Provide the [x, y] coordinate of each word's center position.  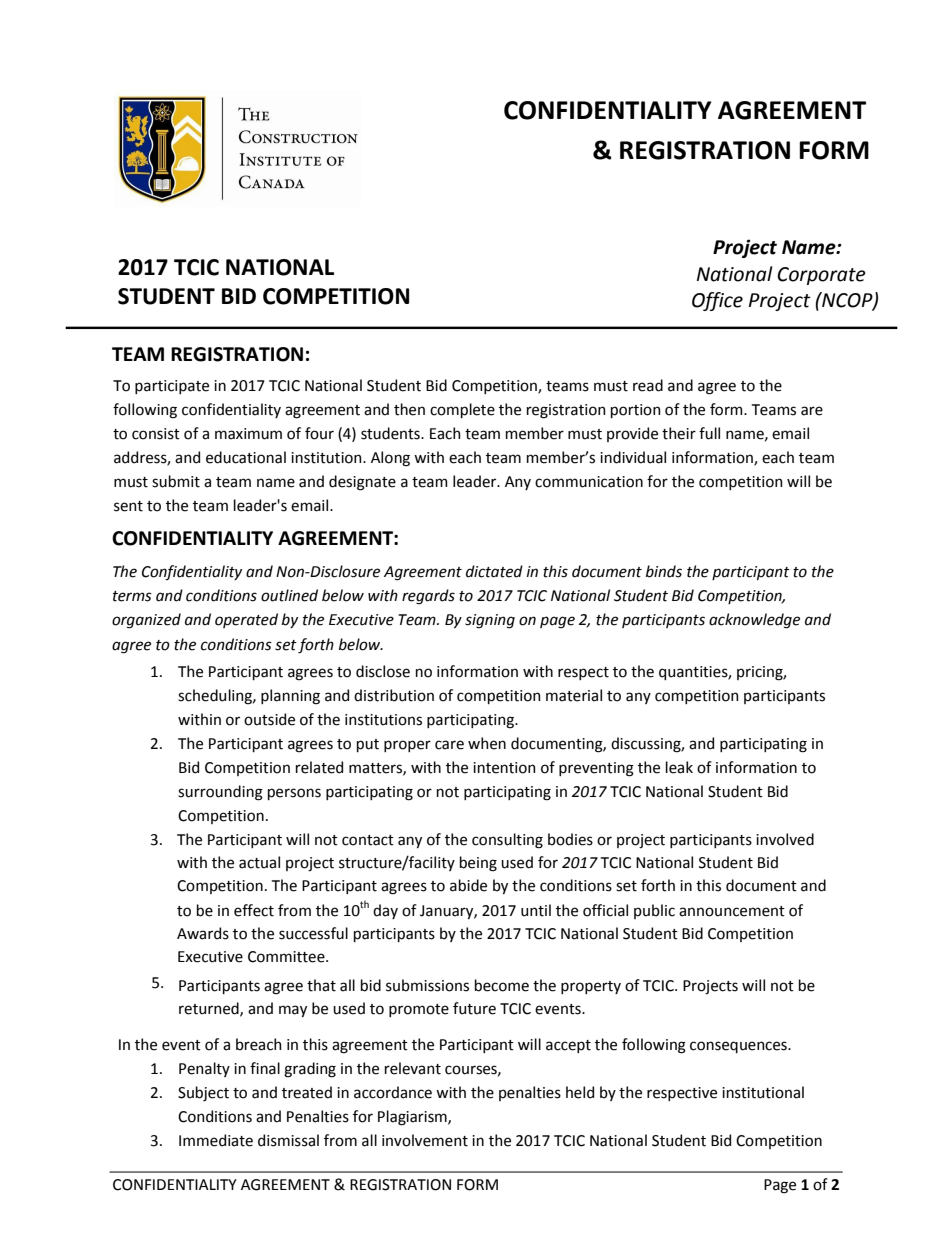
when [487, 743]
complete [462, 410]
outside [269, 719]
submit [176, 481]
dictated [494, 571]
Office [717, 301]
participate [172, 387]
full [709, 433]
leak [679, 767]
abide [468, 885]
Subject [203, 1093]
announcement [732, 911]
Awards [203, 933]
